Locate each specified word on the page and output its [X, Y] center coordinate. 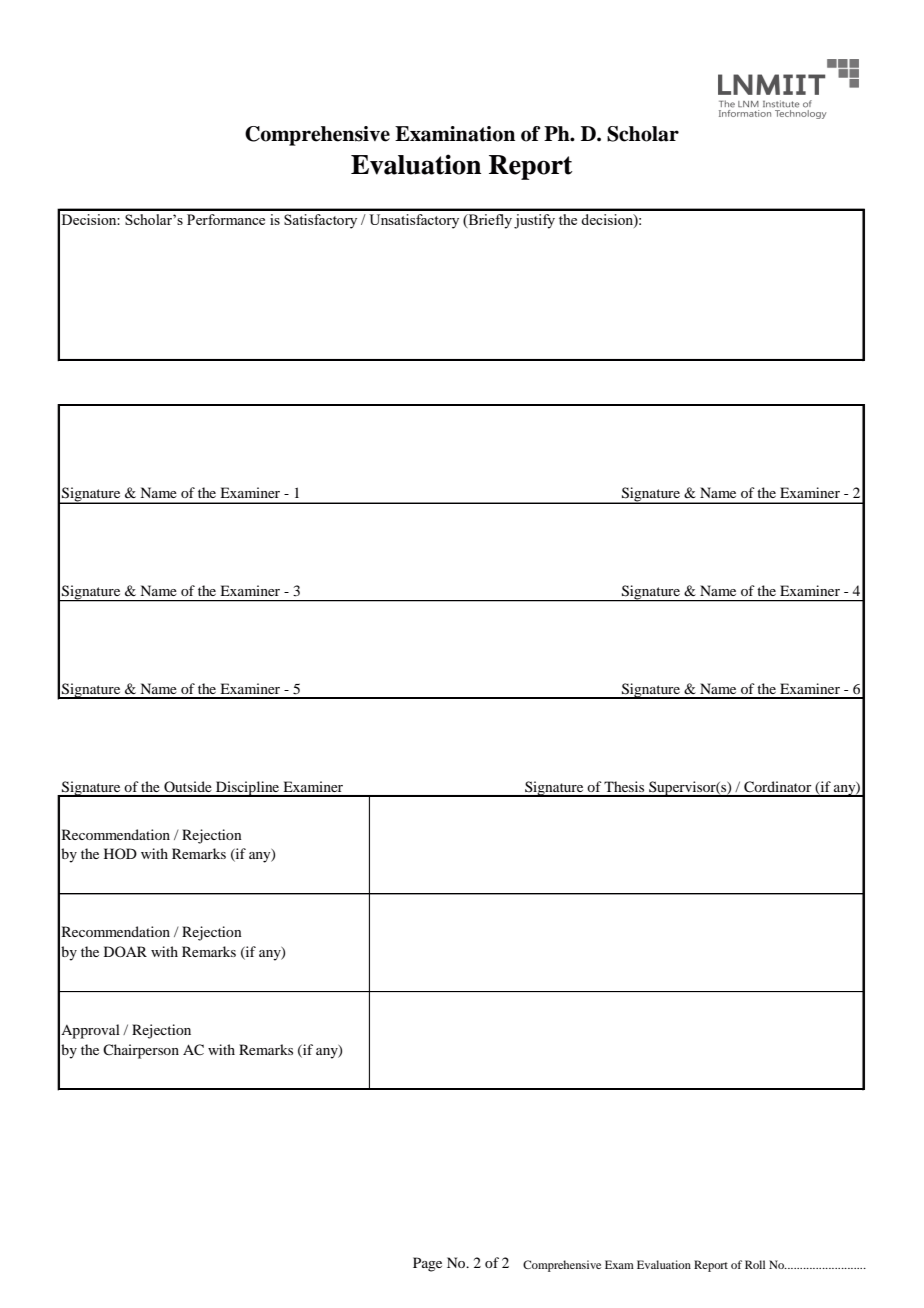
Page [427, 1264]
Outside [188, 786]
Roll [755, 1264]
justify [534, 221]
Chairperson [141, 1051]
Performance [226, 219]
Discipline [248, 789]
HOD [120, 853]
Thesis [624, 786]
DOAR [125, 951]
